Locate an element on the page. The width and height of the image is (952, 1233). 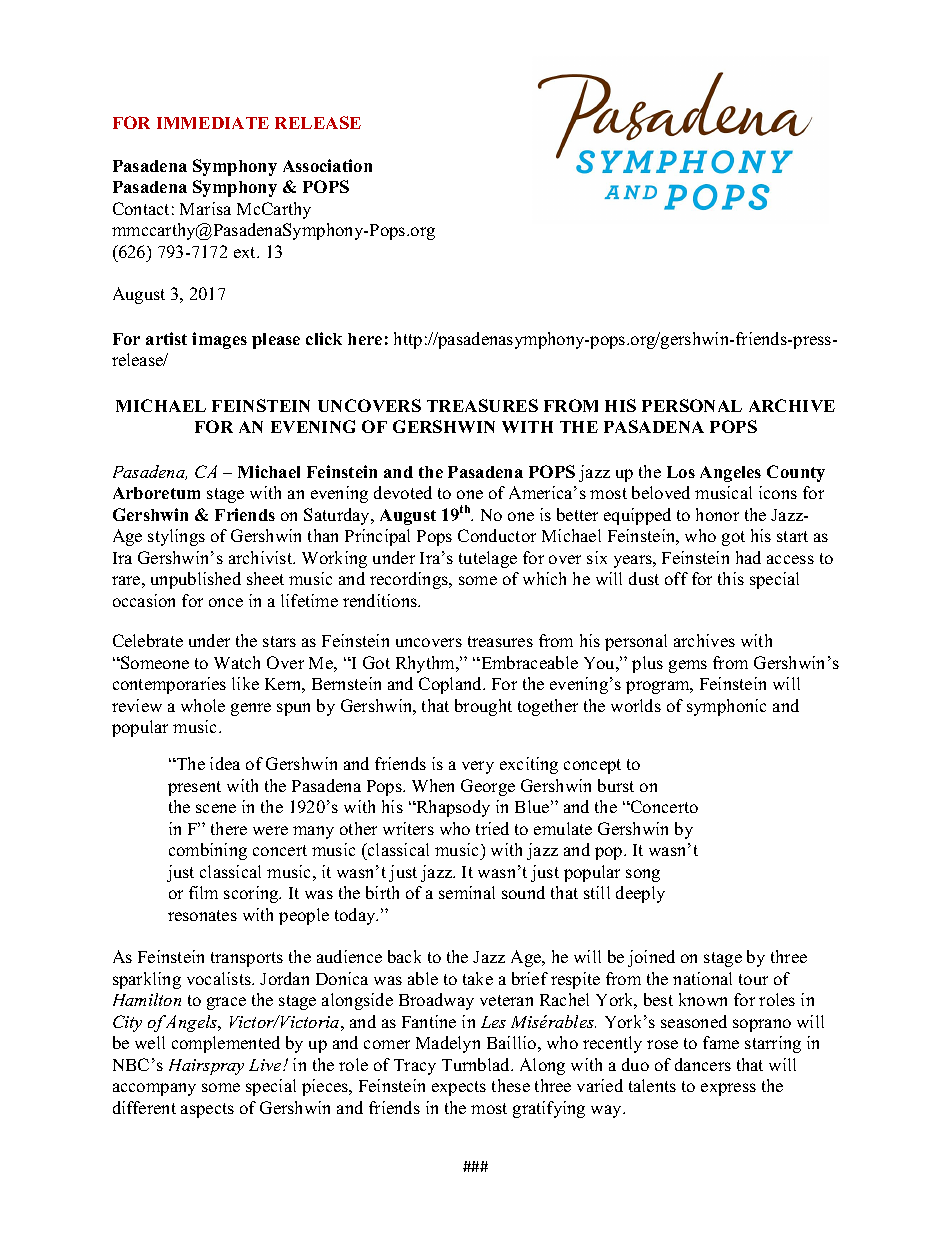
deeply is located at coordinates (640, 894).
